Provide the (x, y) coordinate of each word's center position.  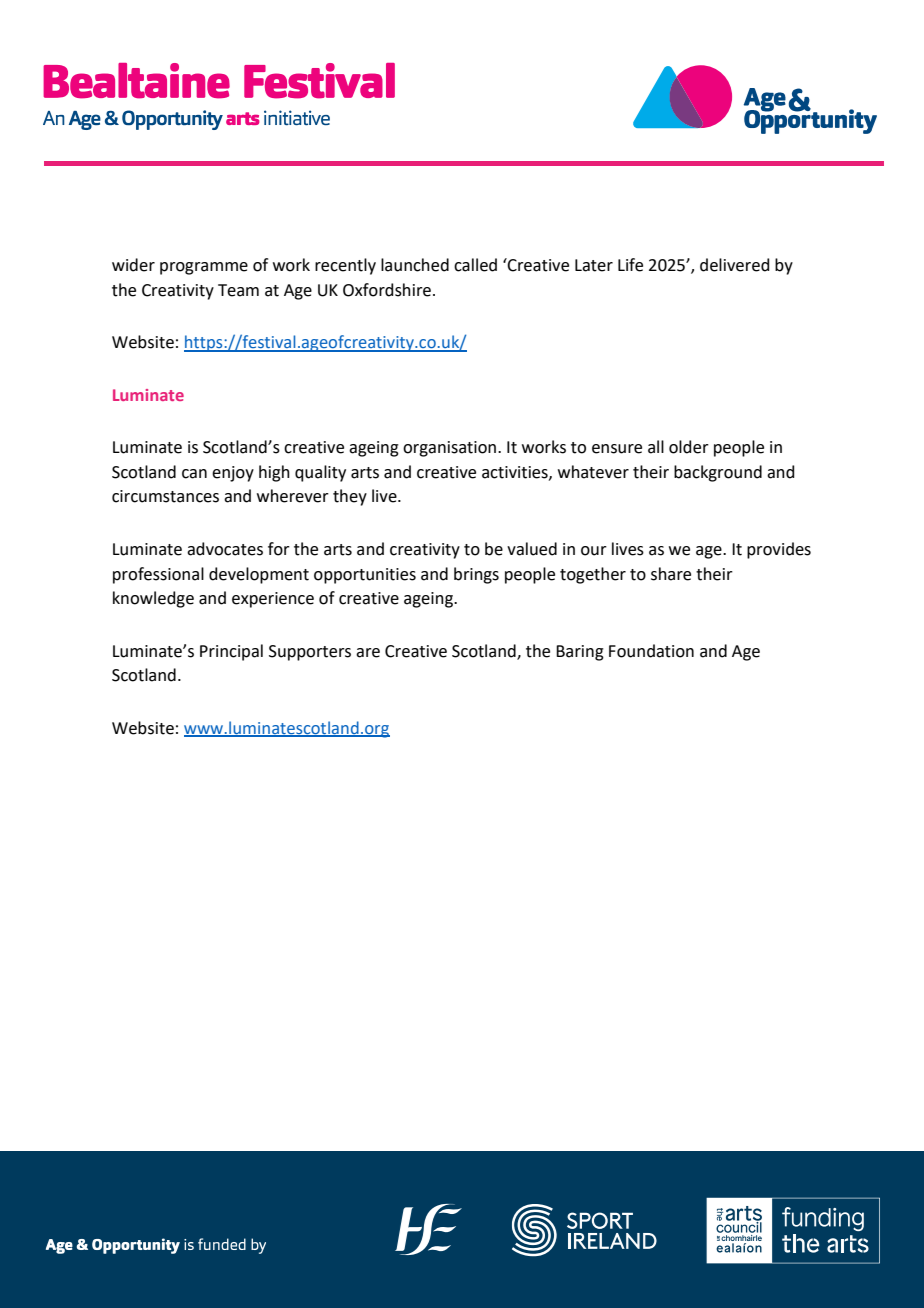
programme (204, 268)
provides (779, 550)
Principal (231, 652)
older (689, 447)
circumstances (165, 496)
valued (532, 549)
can (194, 474)
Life (630, 265)
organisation (449, 449)
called (475, 265)
